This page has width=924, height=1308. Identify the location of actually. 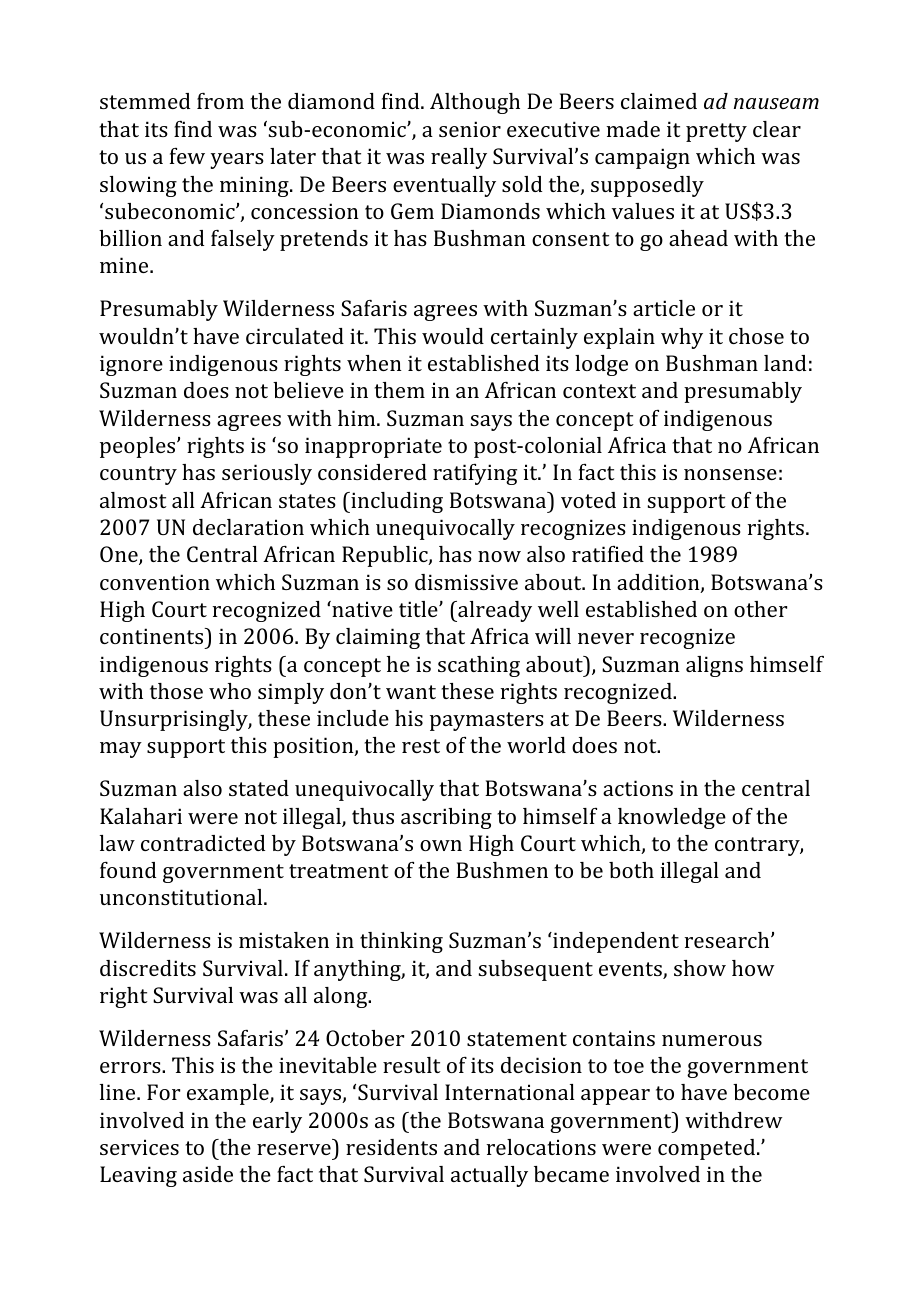
(489, 1176).
